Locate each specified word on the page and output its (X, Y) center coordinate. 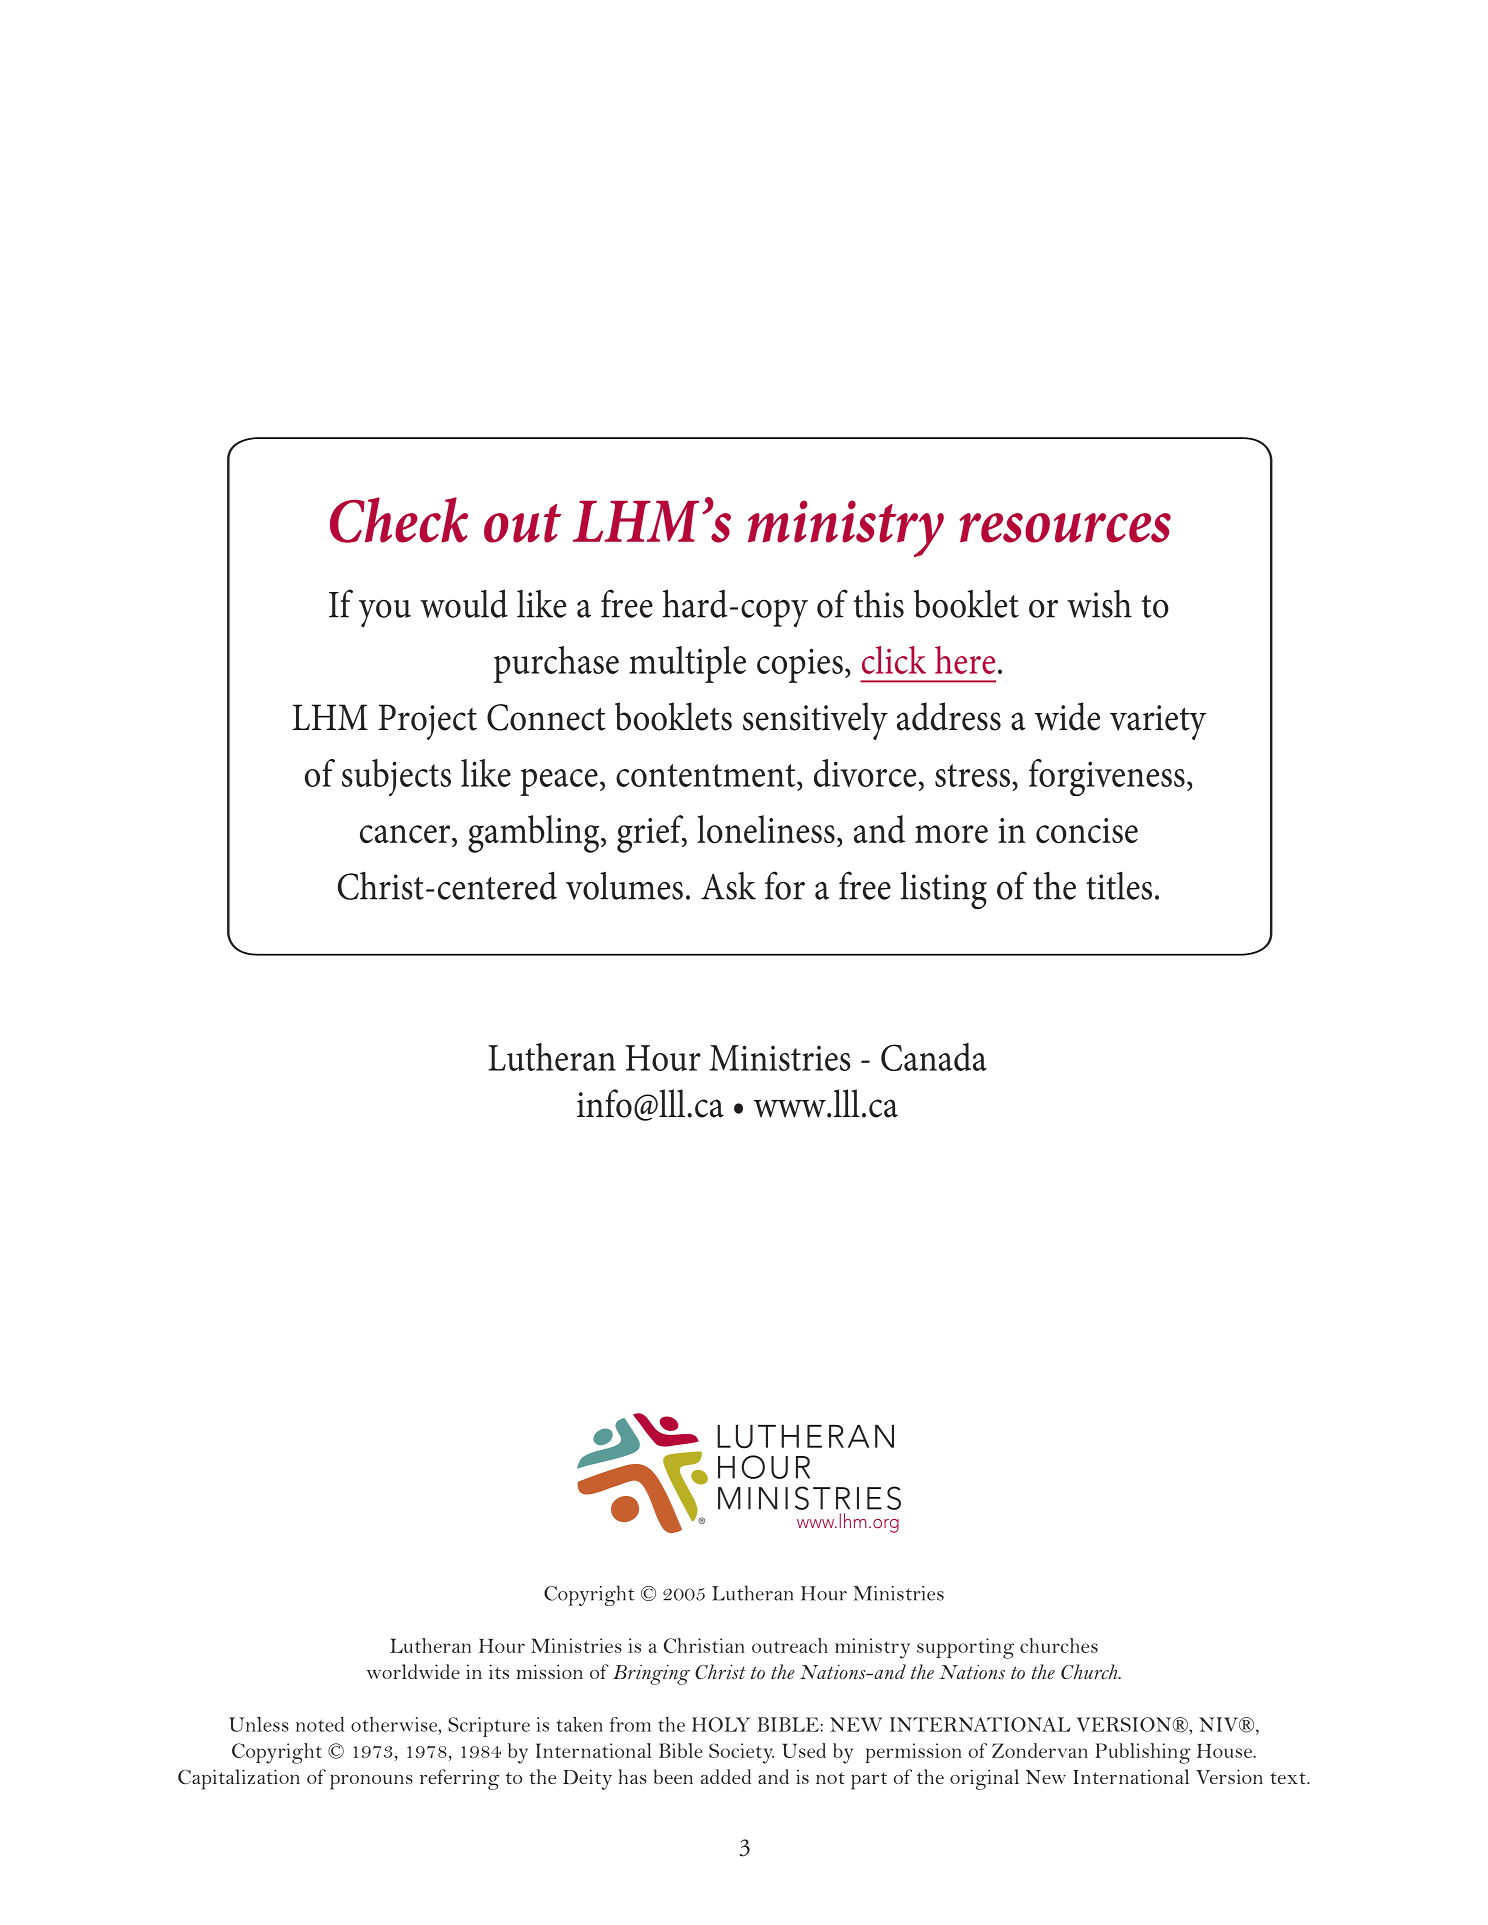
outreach (790, 1645)
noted (320, 1724)
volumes (624, 885)
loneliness (766, 829)
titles (1119, 886)
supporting (965, 1648)
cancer (406, 834)
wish (1099, 604)
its (499, 1671)
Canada (934, 1057)
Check (399, 520)
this (878, 604)
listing (944, 890)
